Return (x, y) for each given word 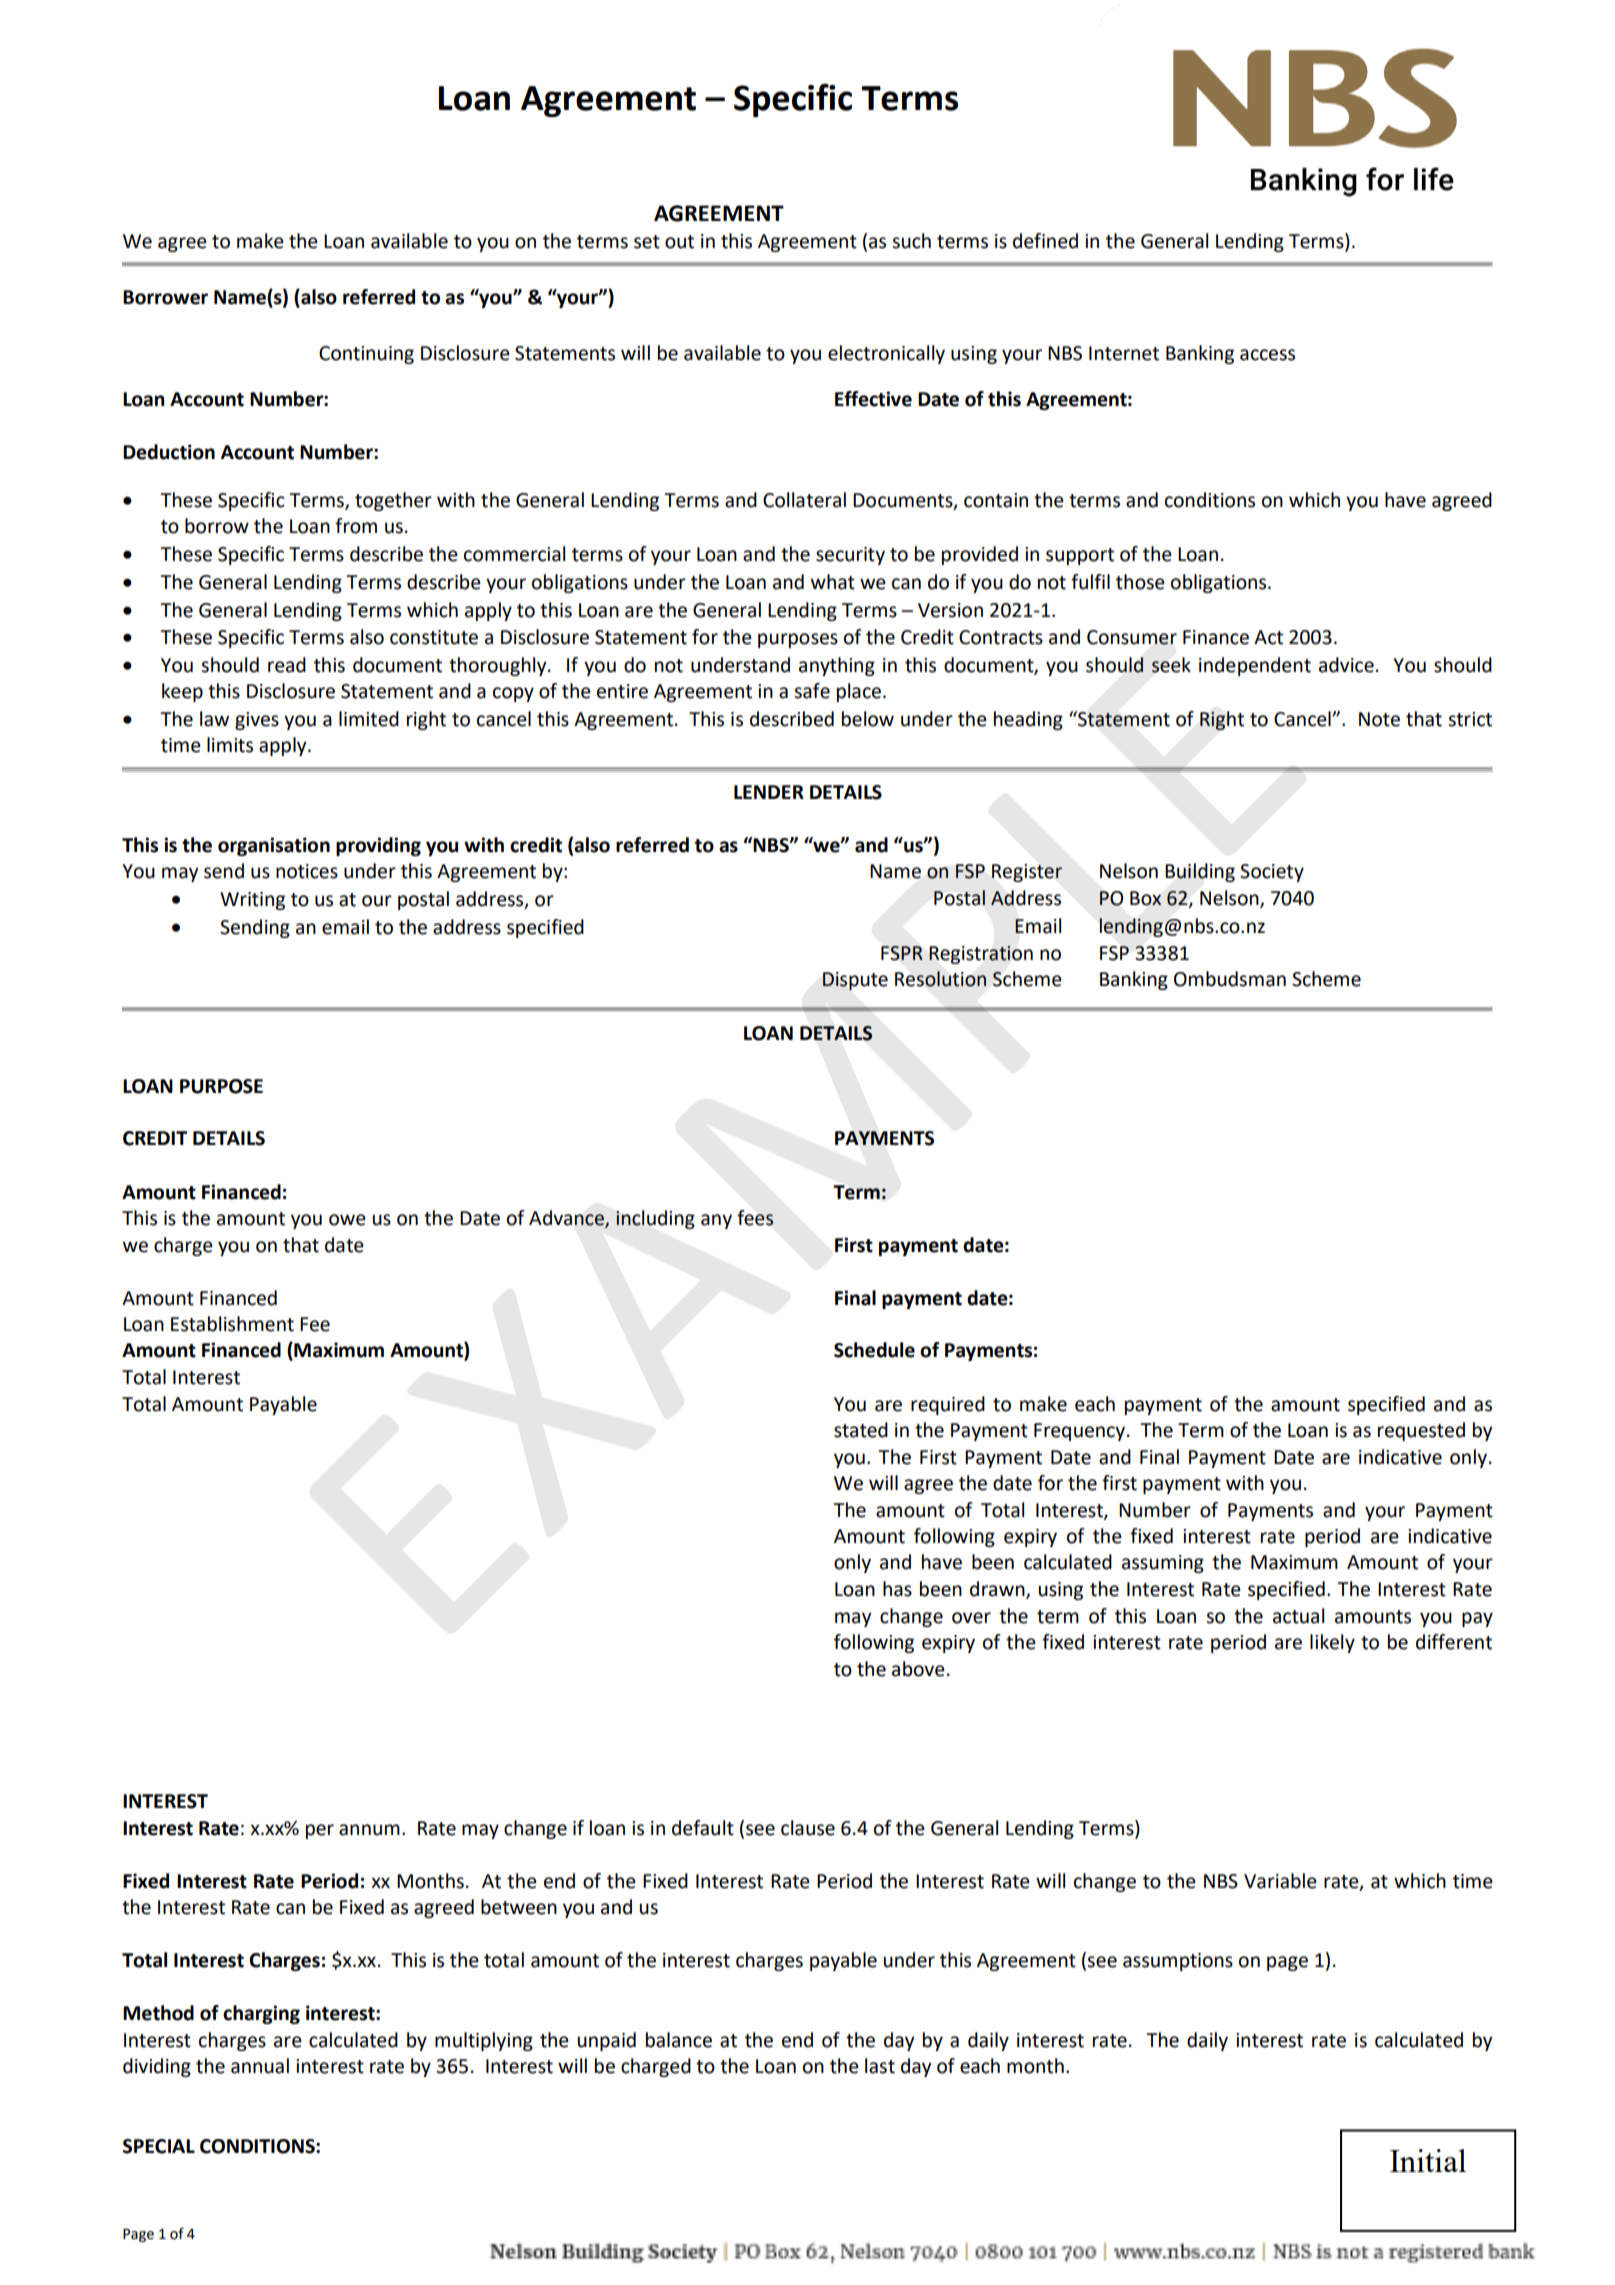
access (1267, 355)
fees (755, 1218)
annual (260, 2066)
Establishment (232, 1324)
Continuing (366, 355)
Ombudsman (1230, 979)
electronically (886, 354)
